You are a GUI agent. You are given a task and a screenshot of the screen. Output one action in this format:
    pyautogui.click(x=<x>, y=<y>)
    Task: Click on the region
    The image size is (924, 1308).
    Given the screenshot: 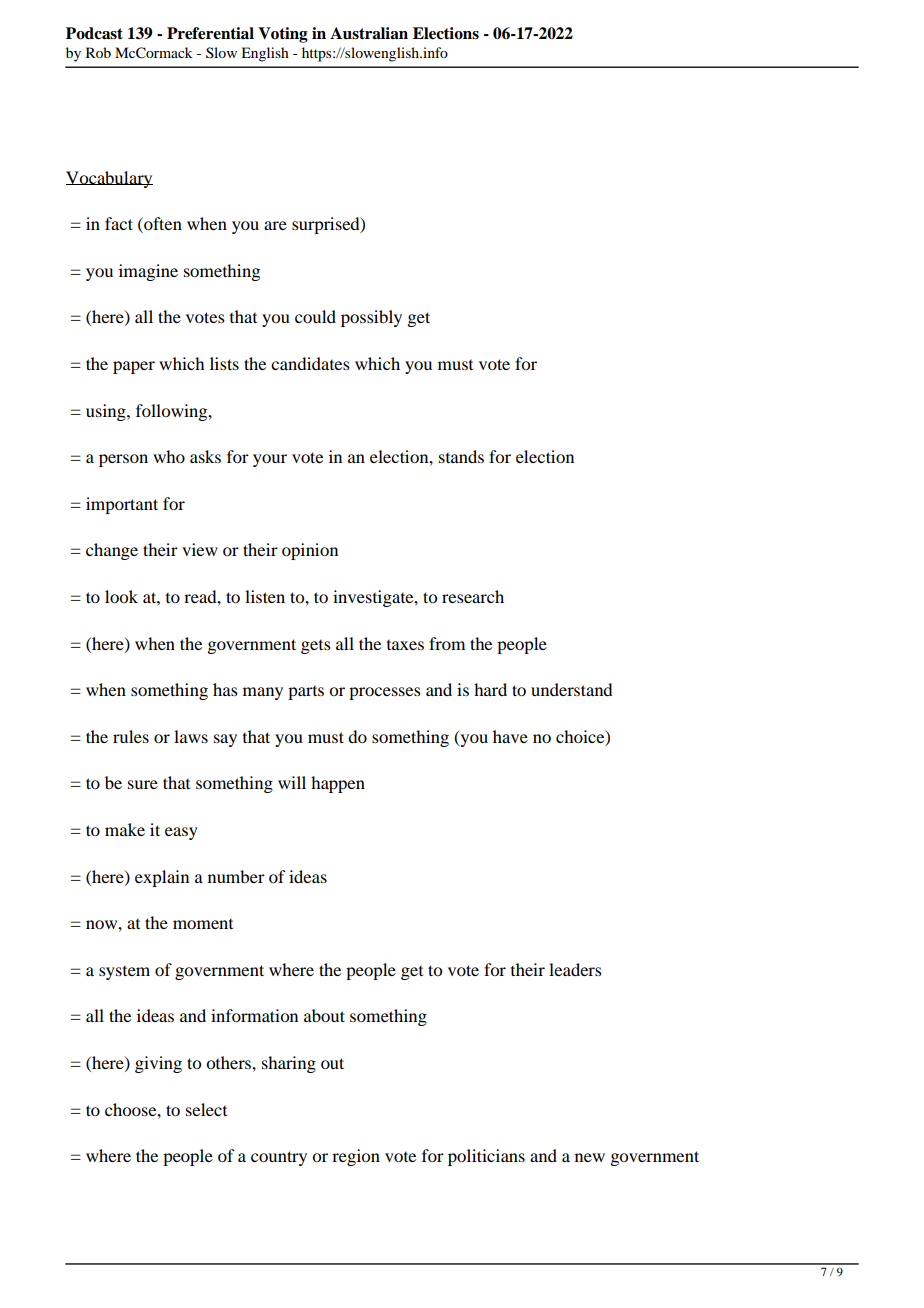 What is the action you would take?
    pyautogui.click(x=356, y=1157)
